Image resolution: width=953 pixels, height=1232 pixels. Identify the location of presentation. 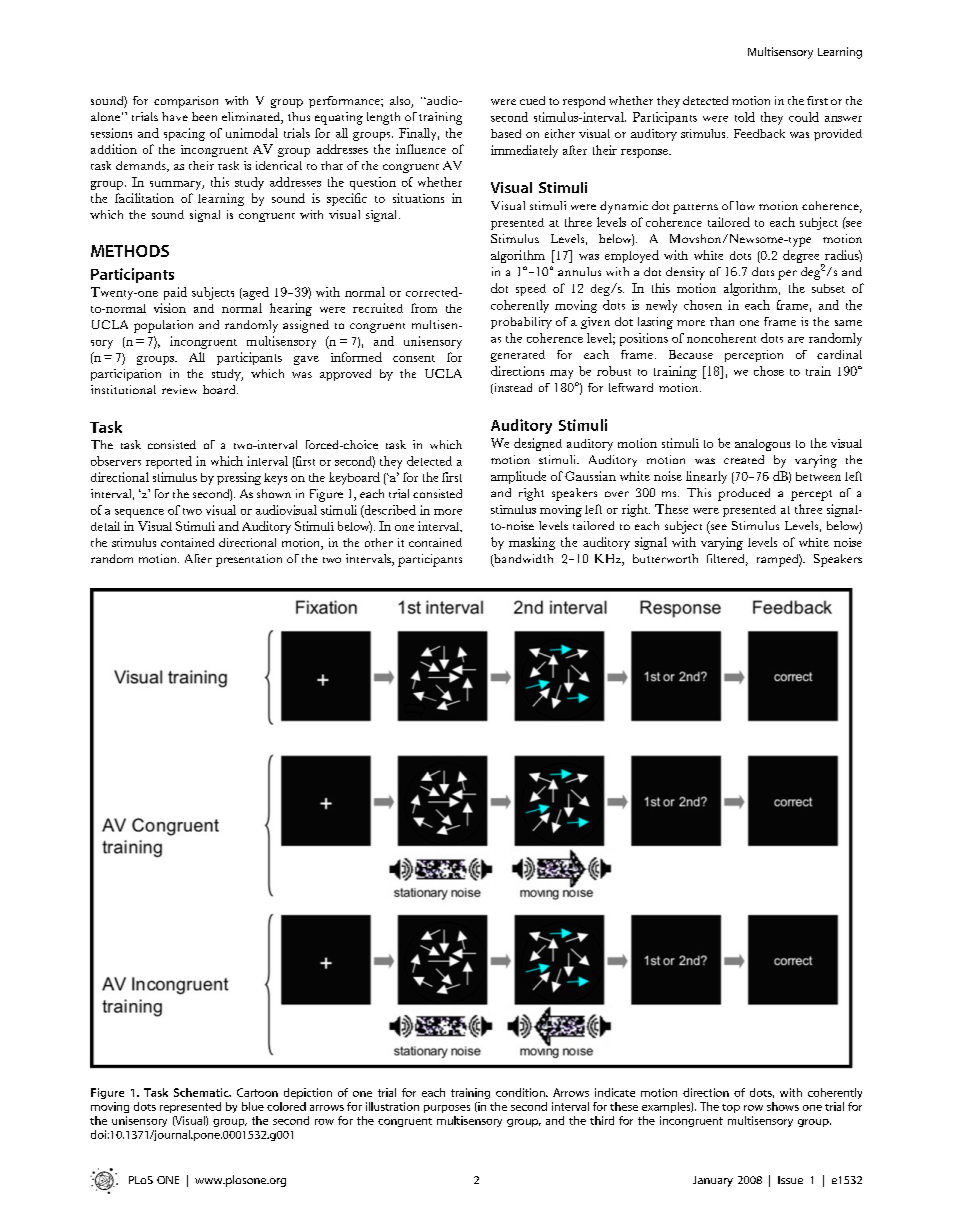
(249, 560).
